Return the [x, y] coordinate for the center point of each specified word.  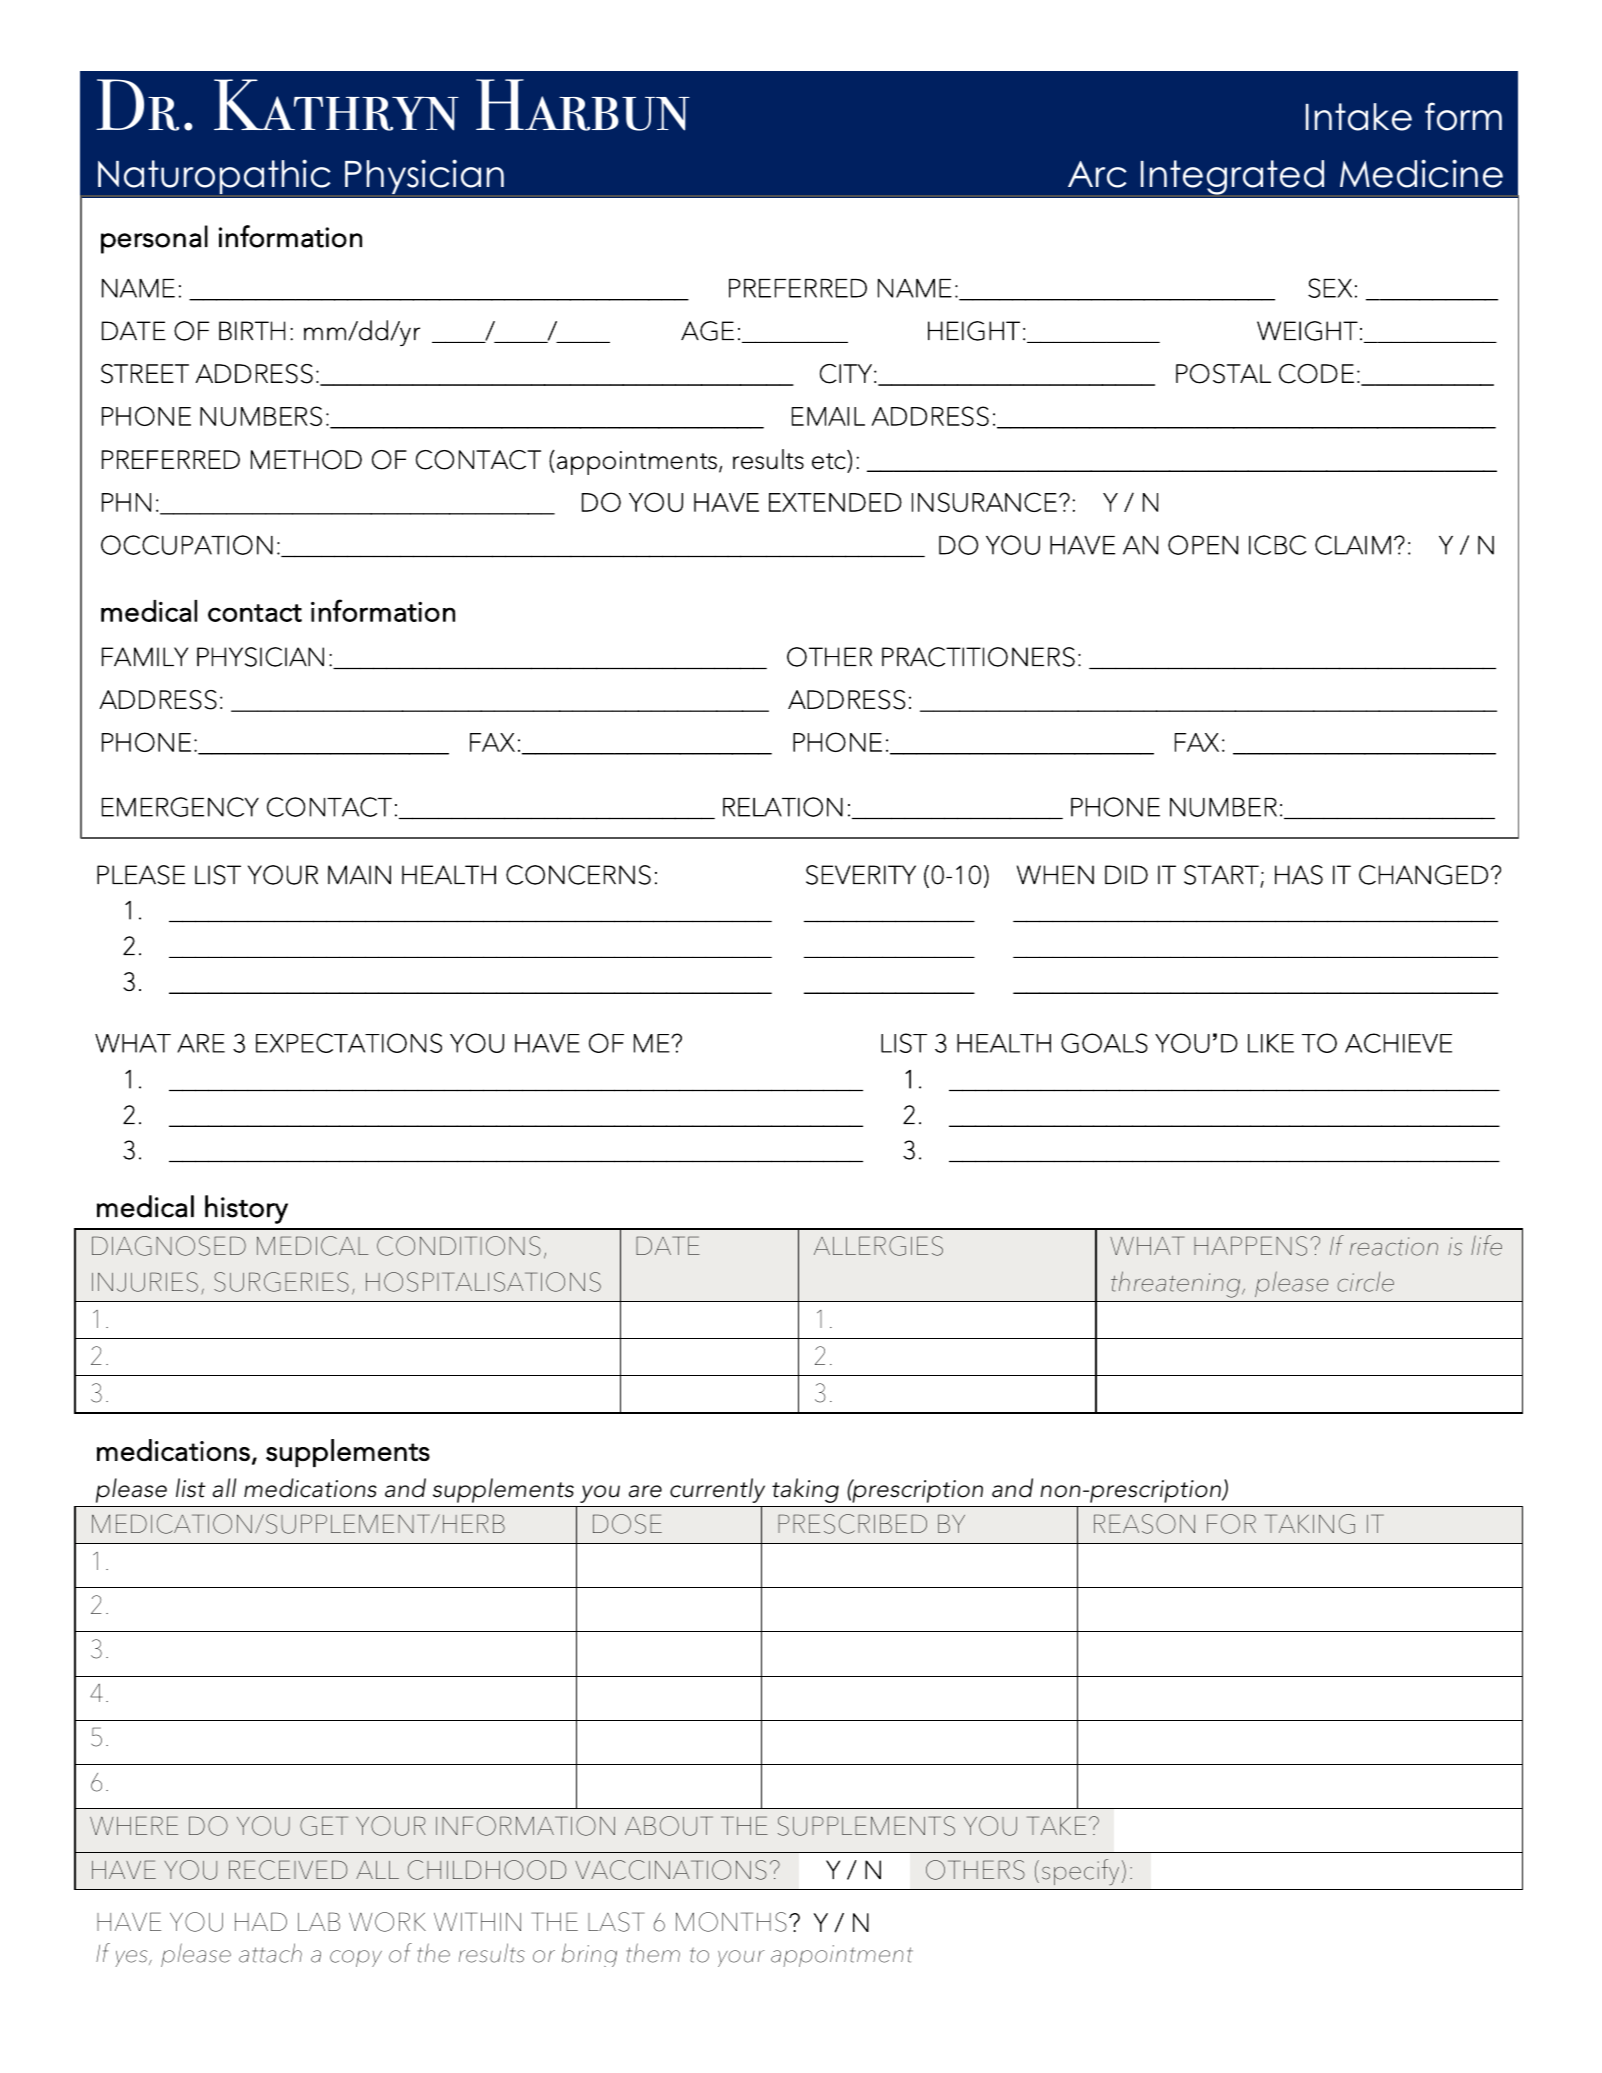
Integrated [1232, 177]
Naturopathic [214, 176]
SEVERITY [861, 875]
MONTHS [731, 1922]
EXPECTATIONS [349, 1043]
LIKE [1271, 1043]
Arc [1097, 174]
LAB [319, 1921]
